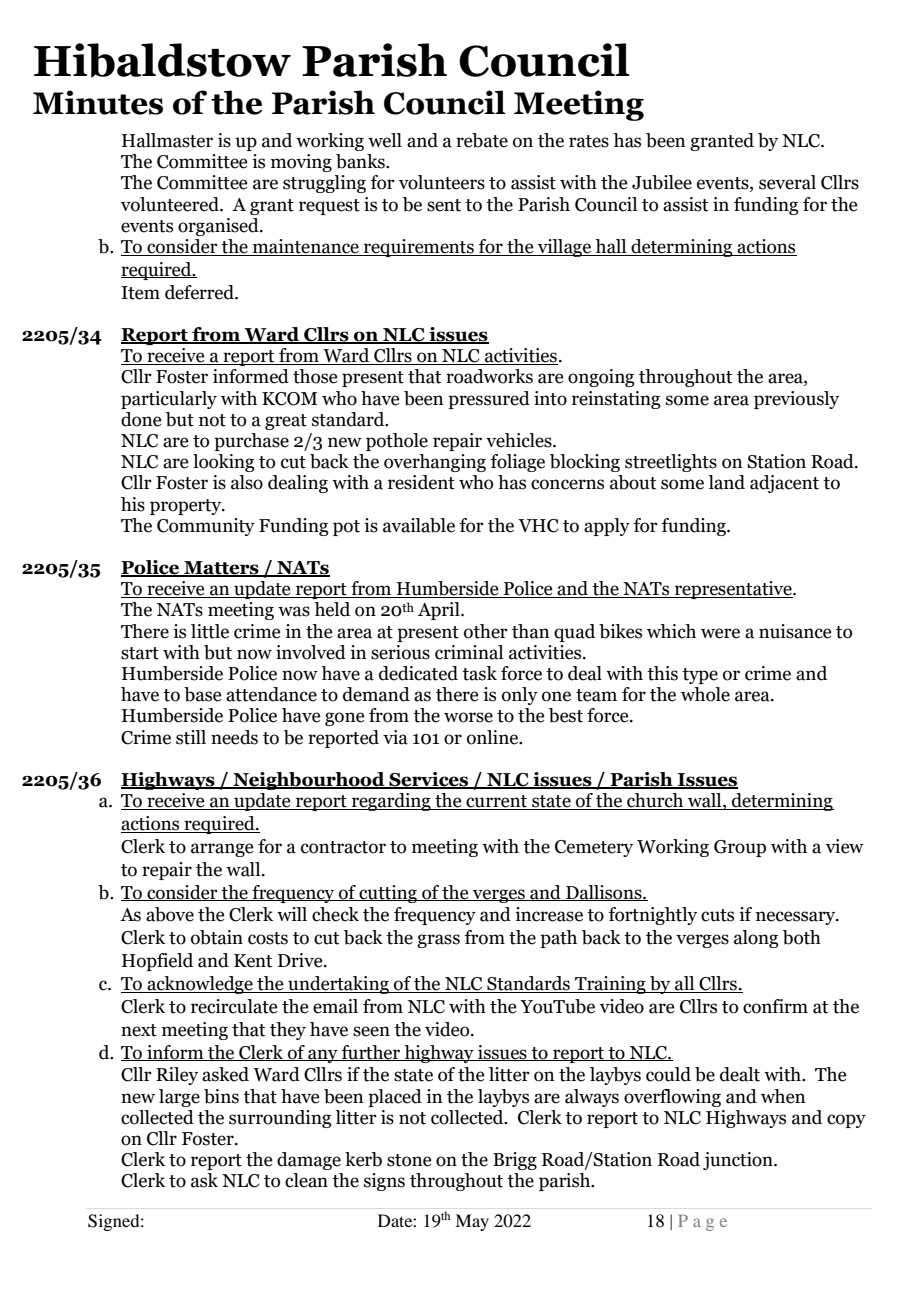 The width and height of the screenshot is (924, 1308). What do you see at coordinates (740, 848) in the screenshot?
I see `Group` at bounding box center [740, 848].
